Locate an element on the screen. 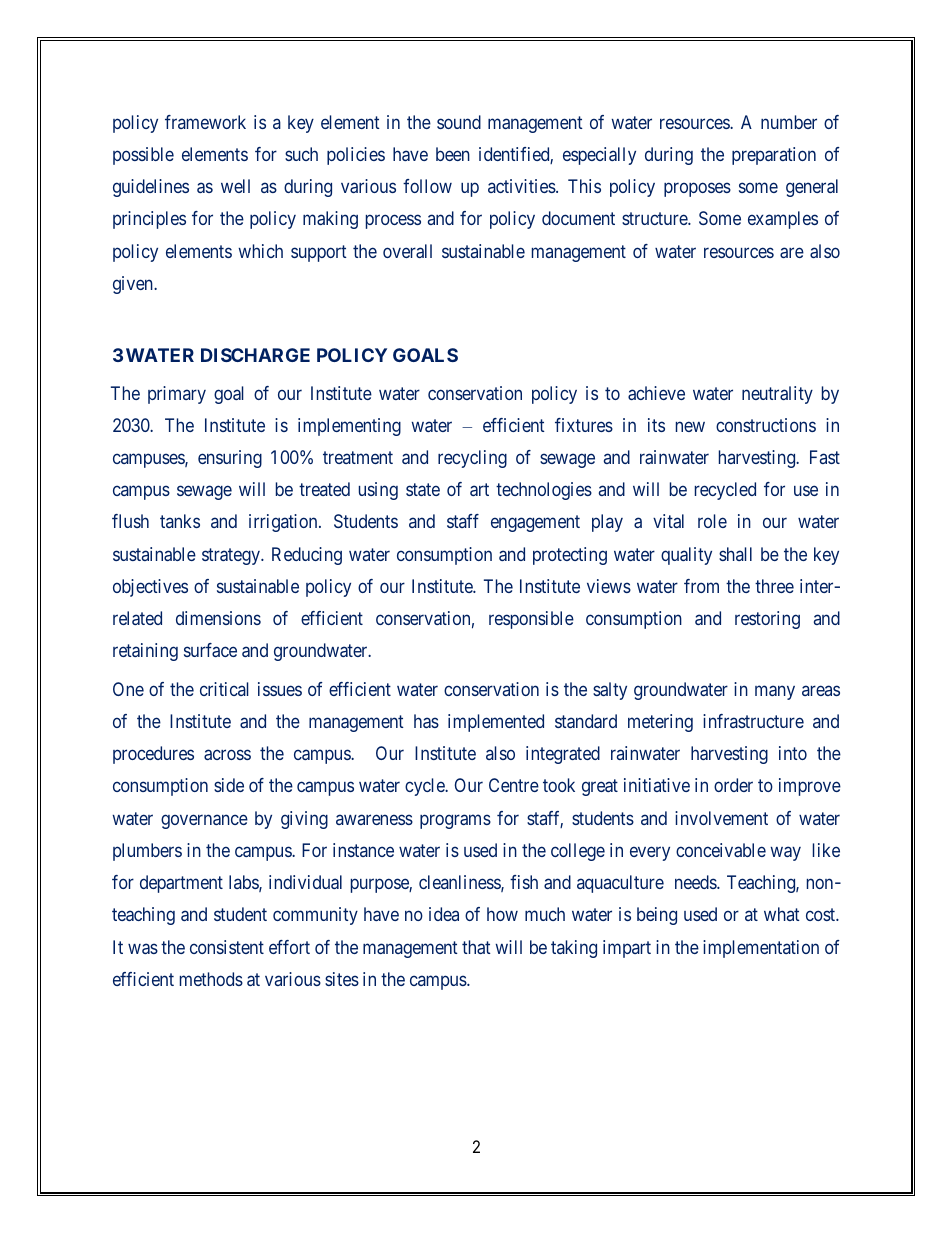  preparation is located at coordinates (774, 156).
